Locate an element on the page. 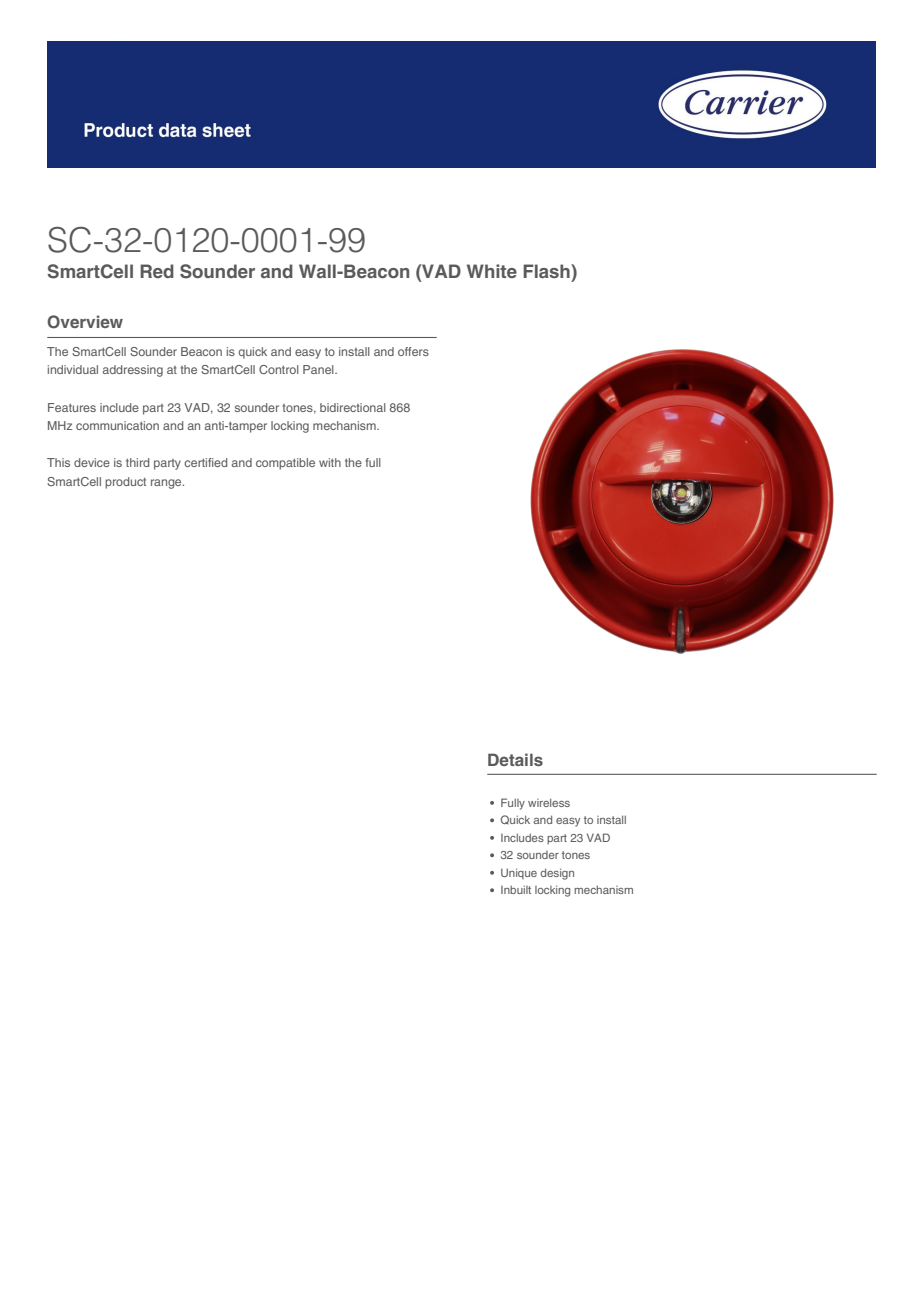 The image size is (924, 1308). with is located at coordinates (330, 462).
